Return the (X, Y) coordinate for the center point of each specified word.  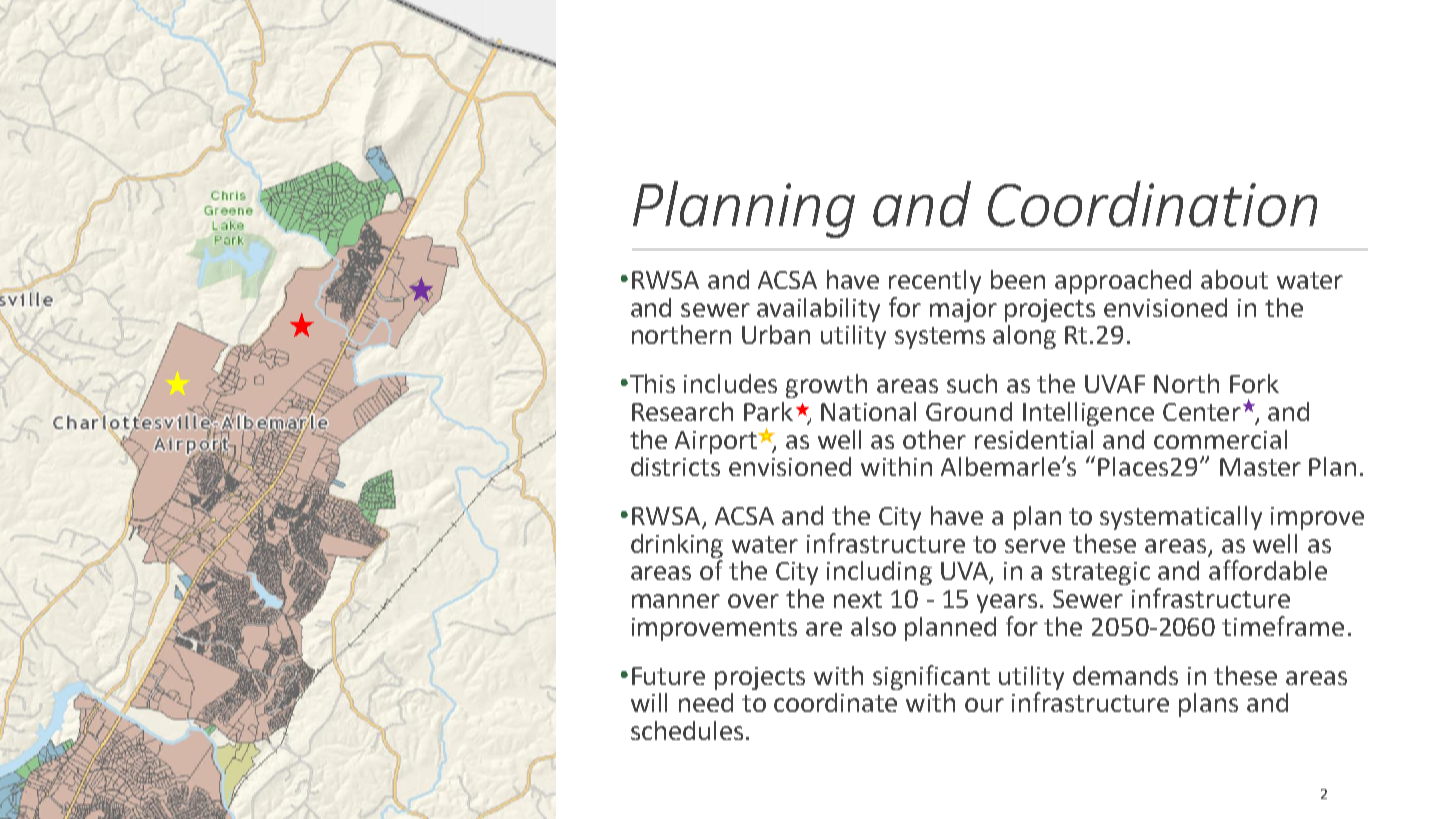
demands (1125, 675)
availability (818, 310)
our (984, 705)
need (706, 702)
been (1018, 279)
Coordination (1152, 204)
